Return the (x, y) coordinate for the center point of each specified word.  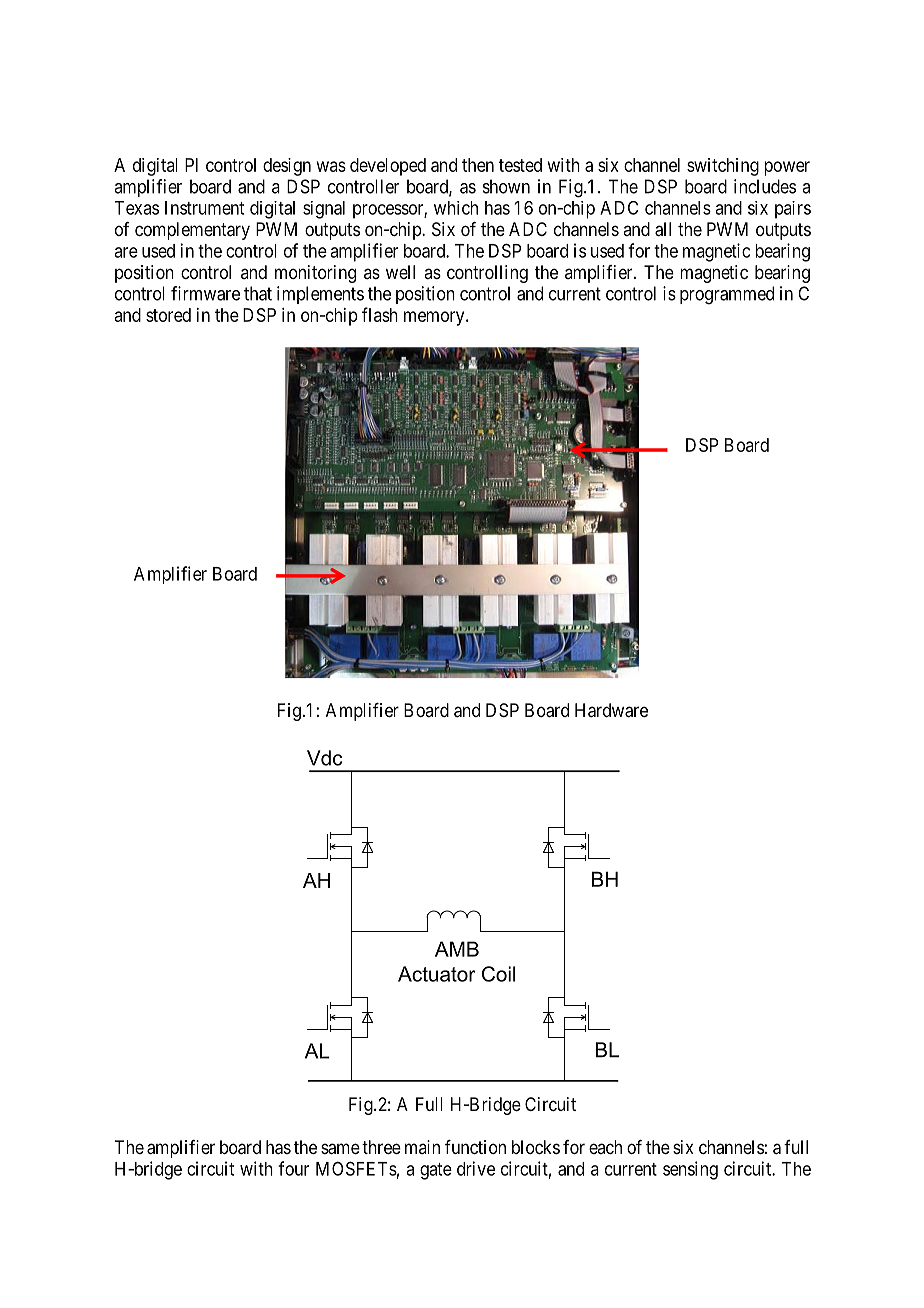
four (293, 1168)
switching (723, 167)
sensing (690, 1170)
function (475, 1147)
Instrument (204, 208)
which (456, 208)
